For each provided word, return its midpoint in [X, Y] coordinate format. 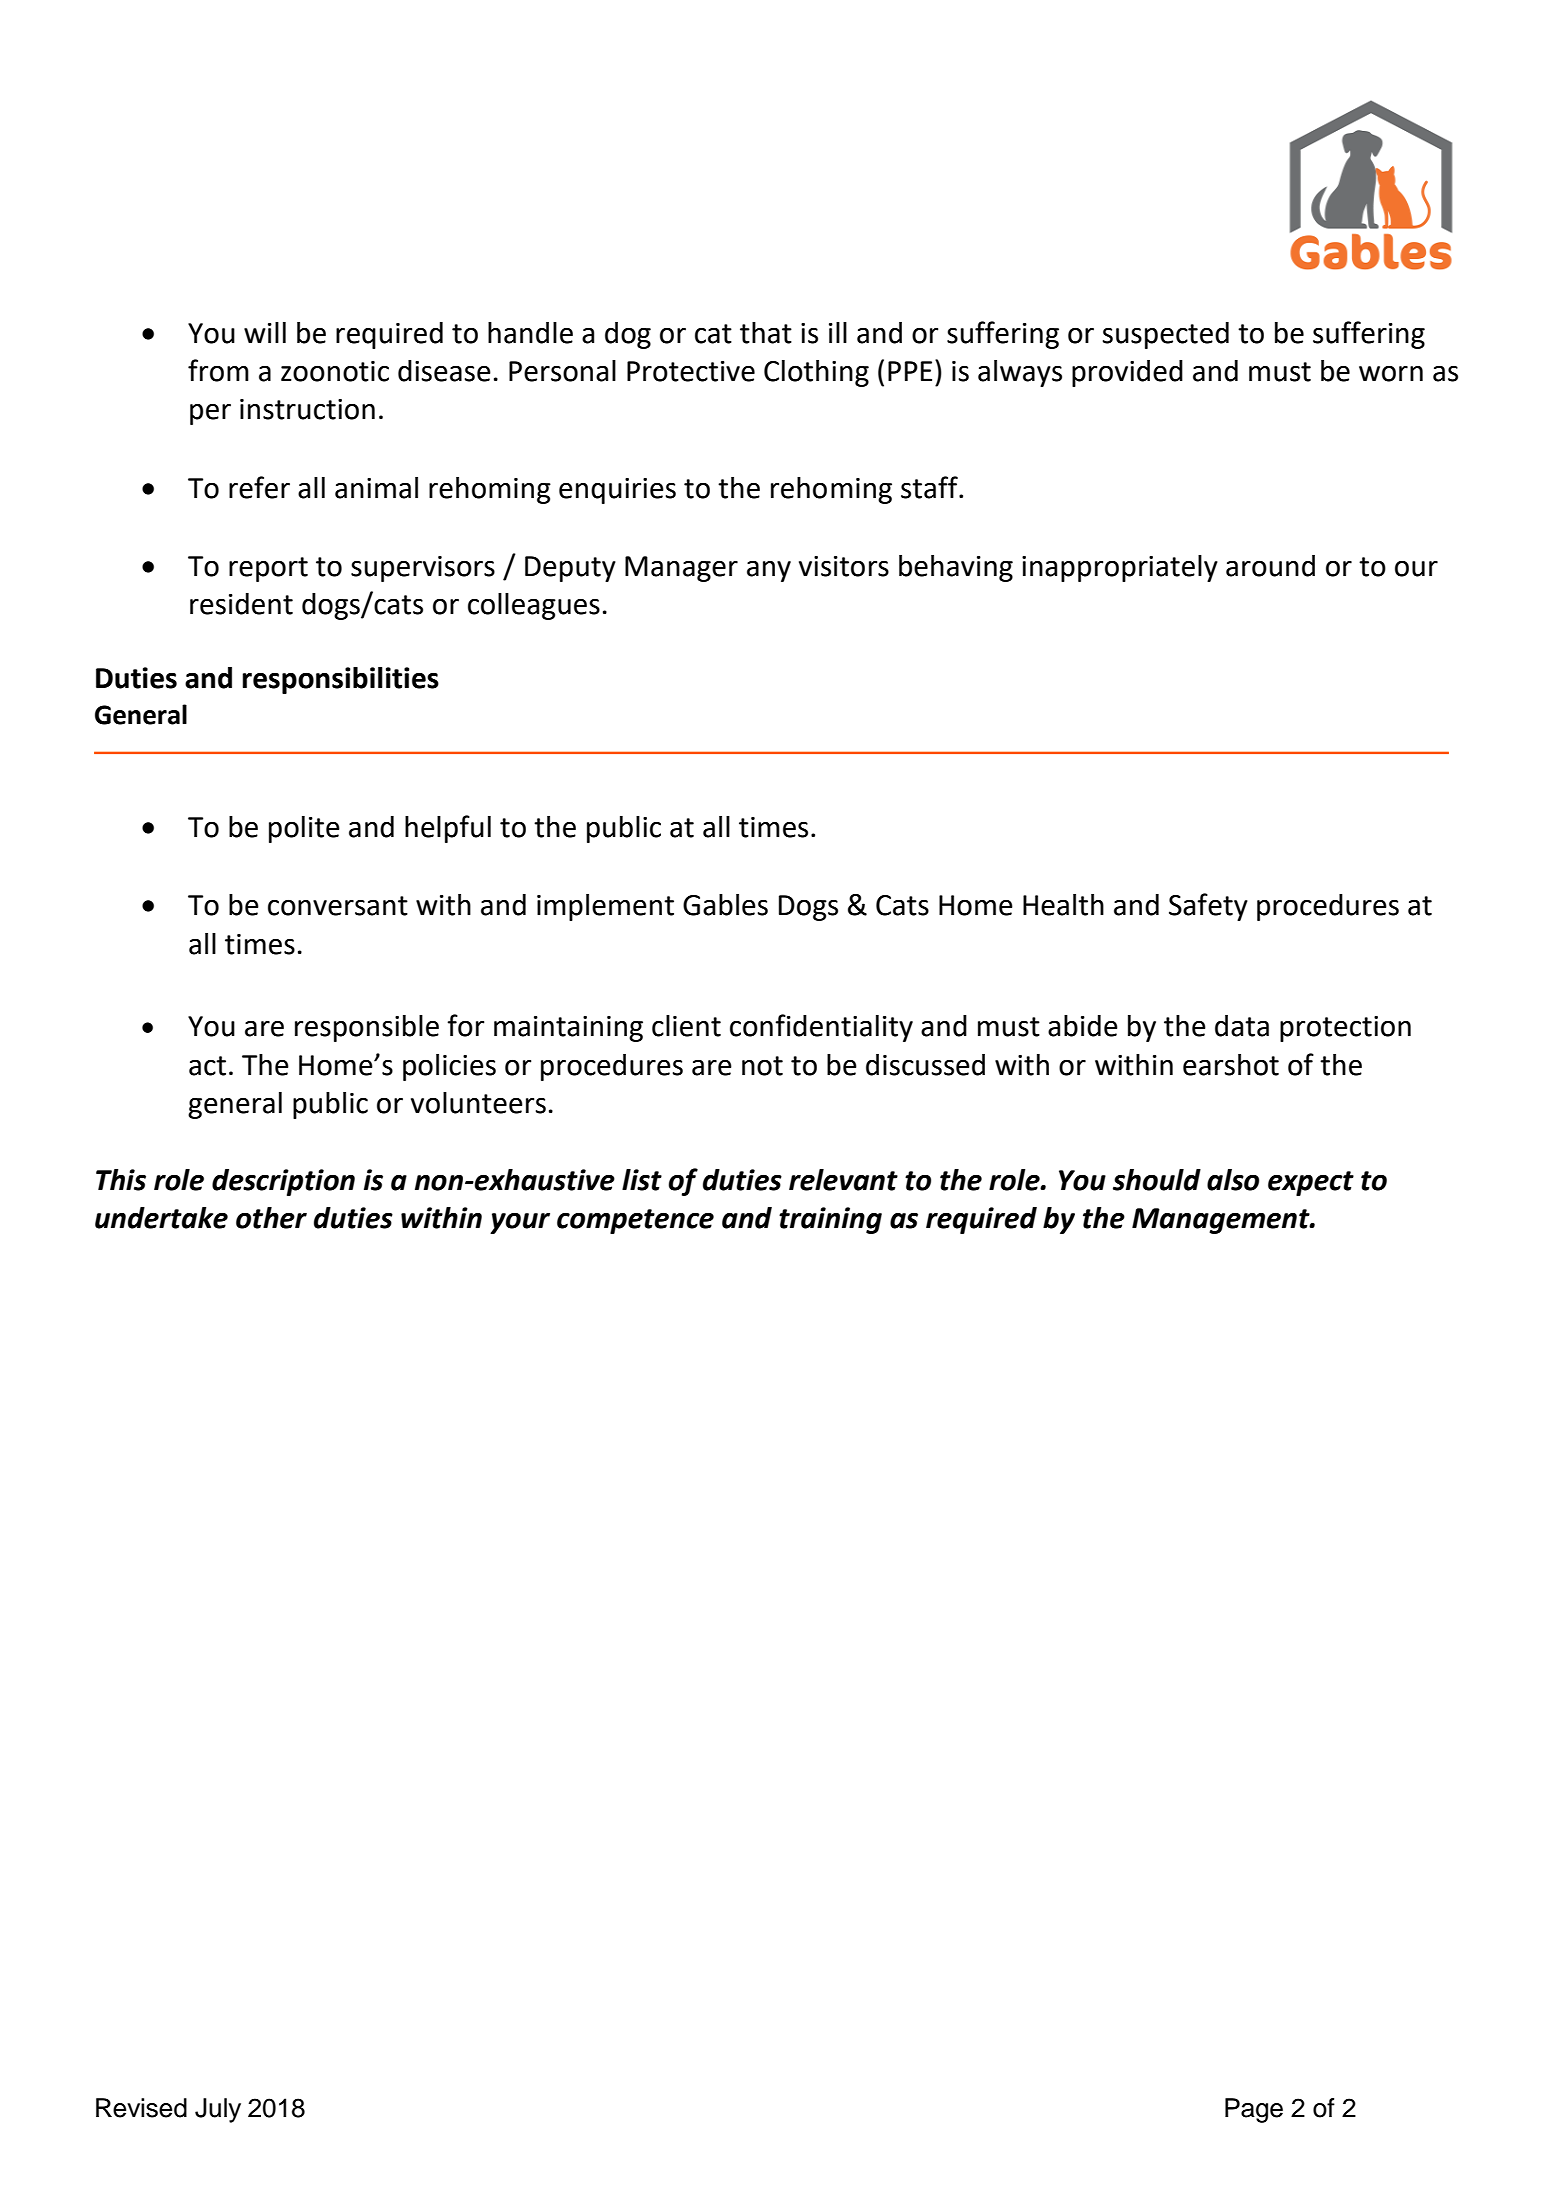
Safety [1208, 907]
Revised [141, 2108]
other [271, 1218]
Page [1254, 2110]
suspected [1166, 335]
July [218, 2110]
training [830, 1220]
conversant [338, 906]
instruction [307, 409]
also [1233, 1180]
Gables [725, 905]
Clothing [816, 373]
